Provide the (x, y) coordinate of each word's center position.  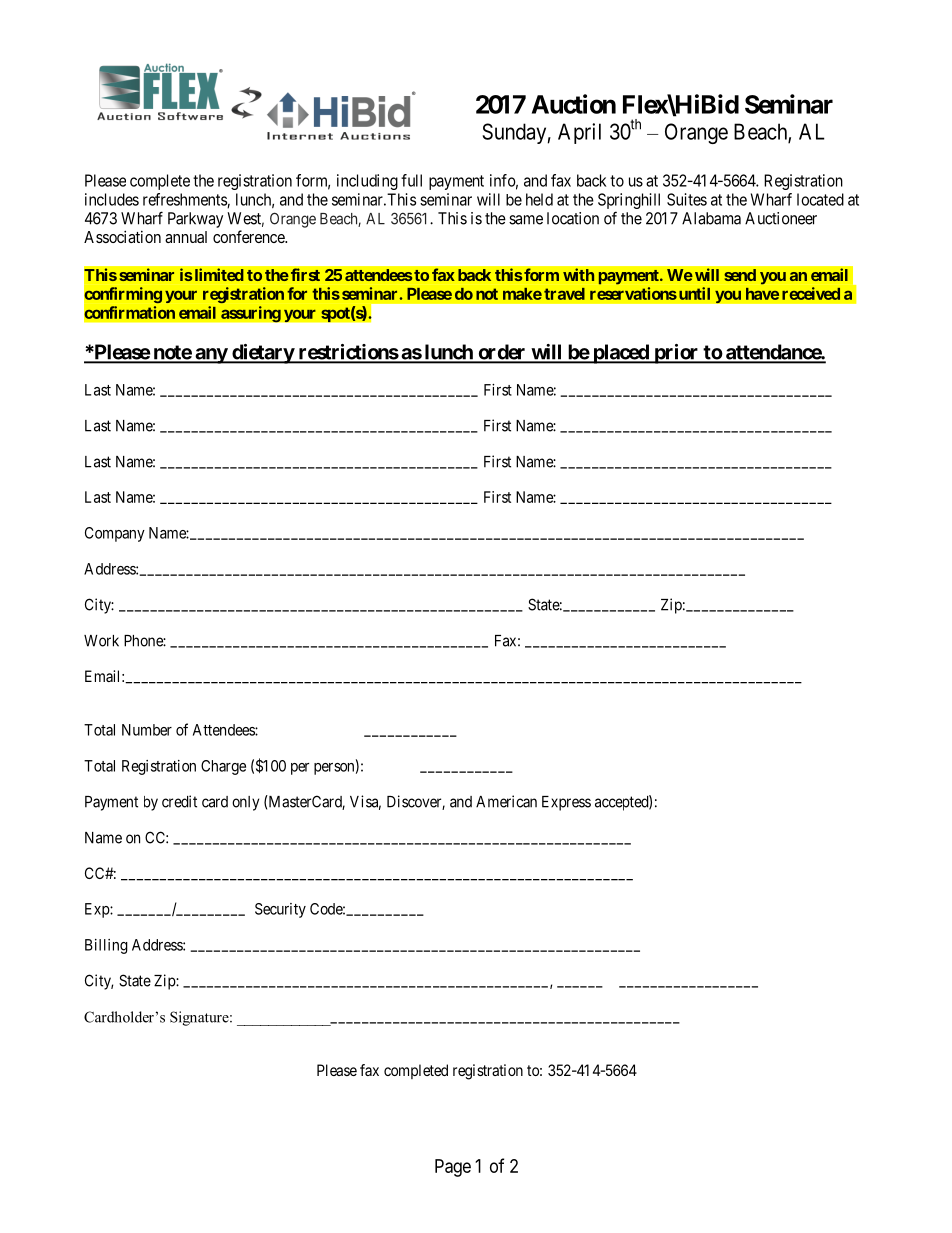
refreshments (185, 200)
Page (453, 1168)
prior (676, 354)
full (411, 180)
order (502, 353)
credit (179, 801)
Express (566, 803)
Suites (687, 199)
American (506, 801)
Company (115, 534)
